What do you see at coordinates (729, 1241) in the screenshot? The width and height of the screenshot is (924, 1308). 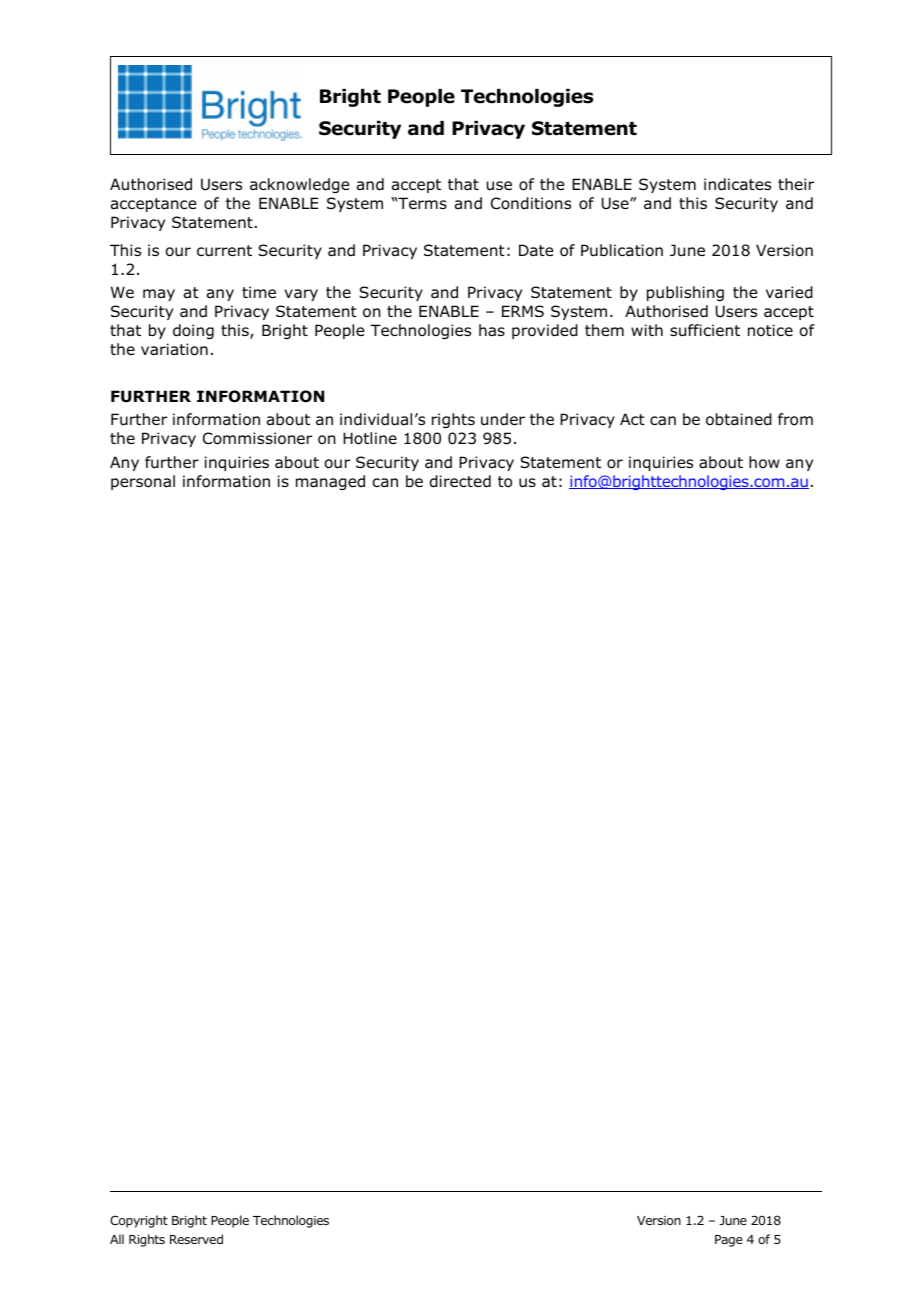 I see `Page` at bounding box center [729, 1241].
